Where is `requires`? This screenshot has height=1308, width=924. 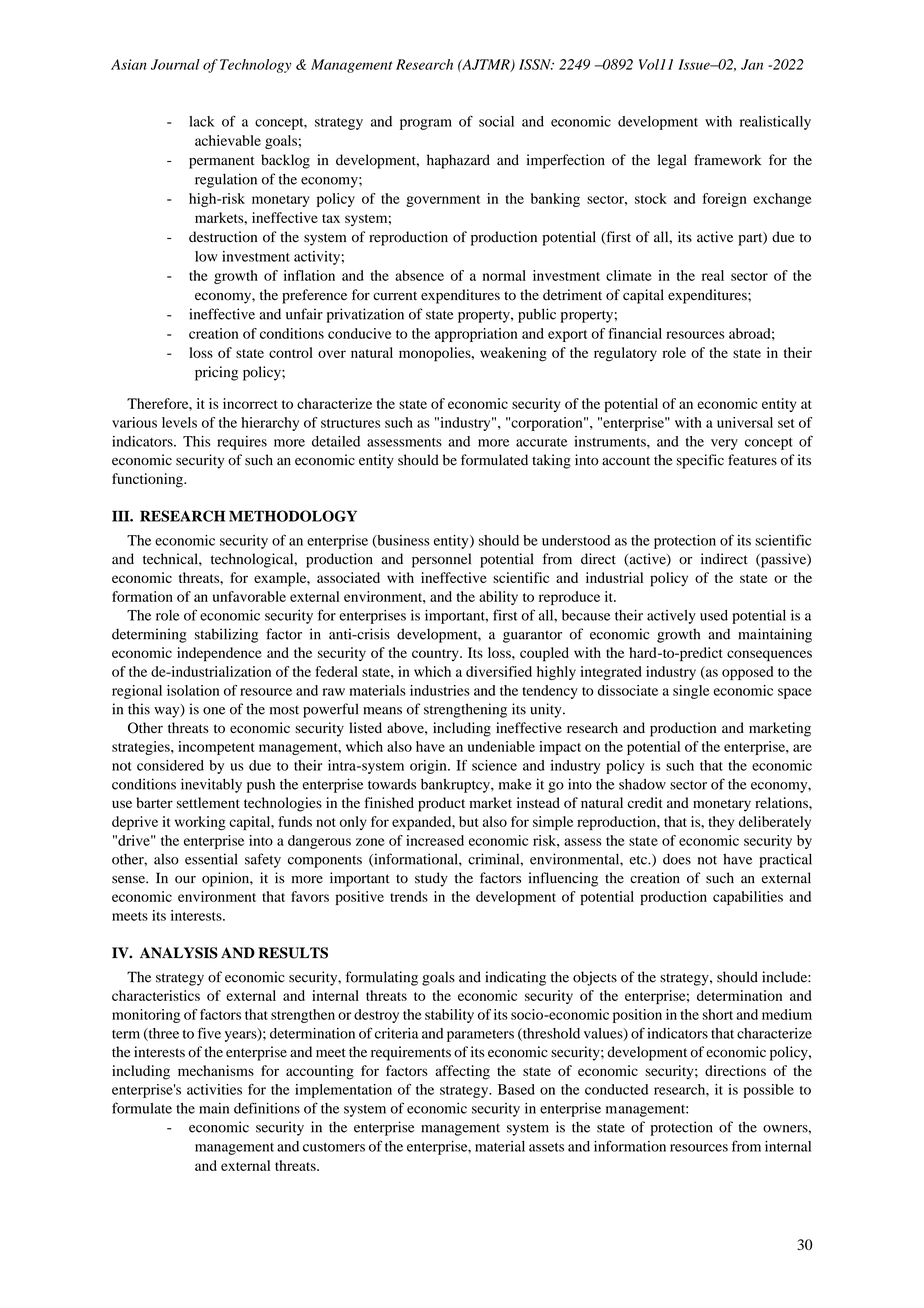
requires is located at coordinates (242, 443).
